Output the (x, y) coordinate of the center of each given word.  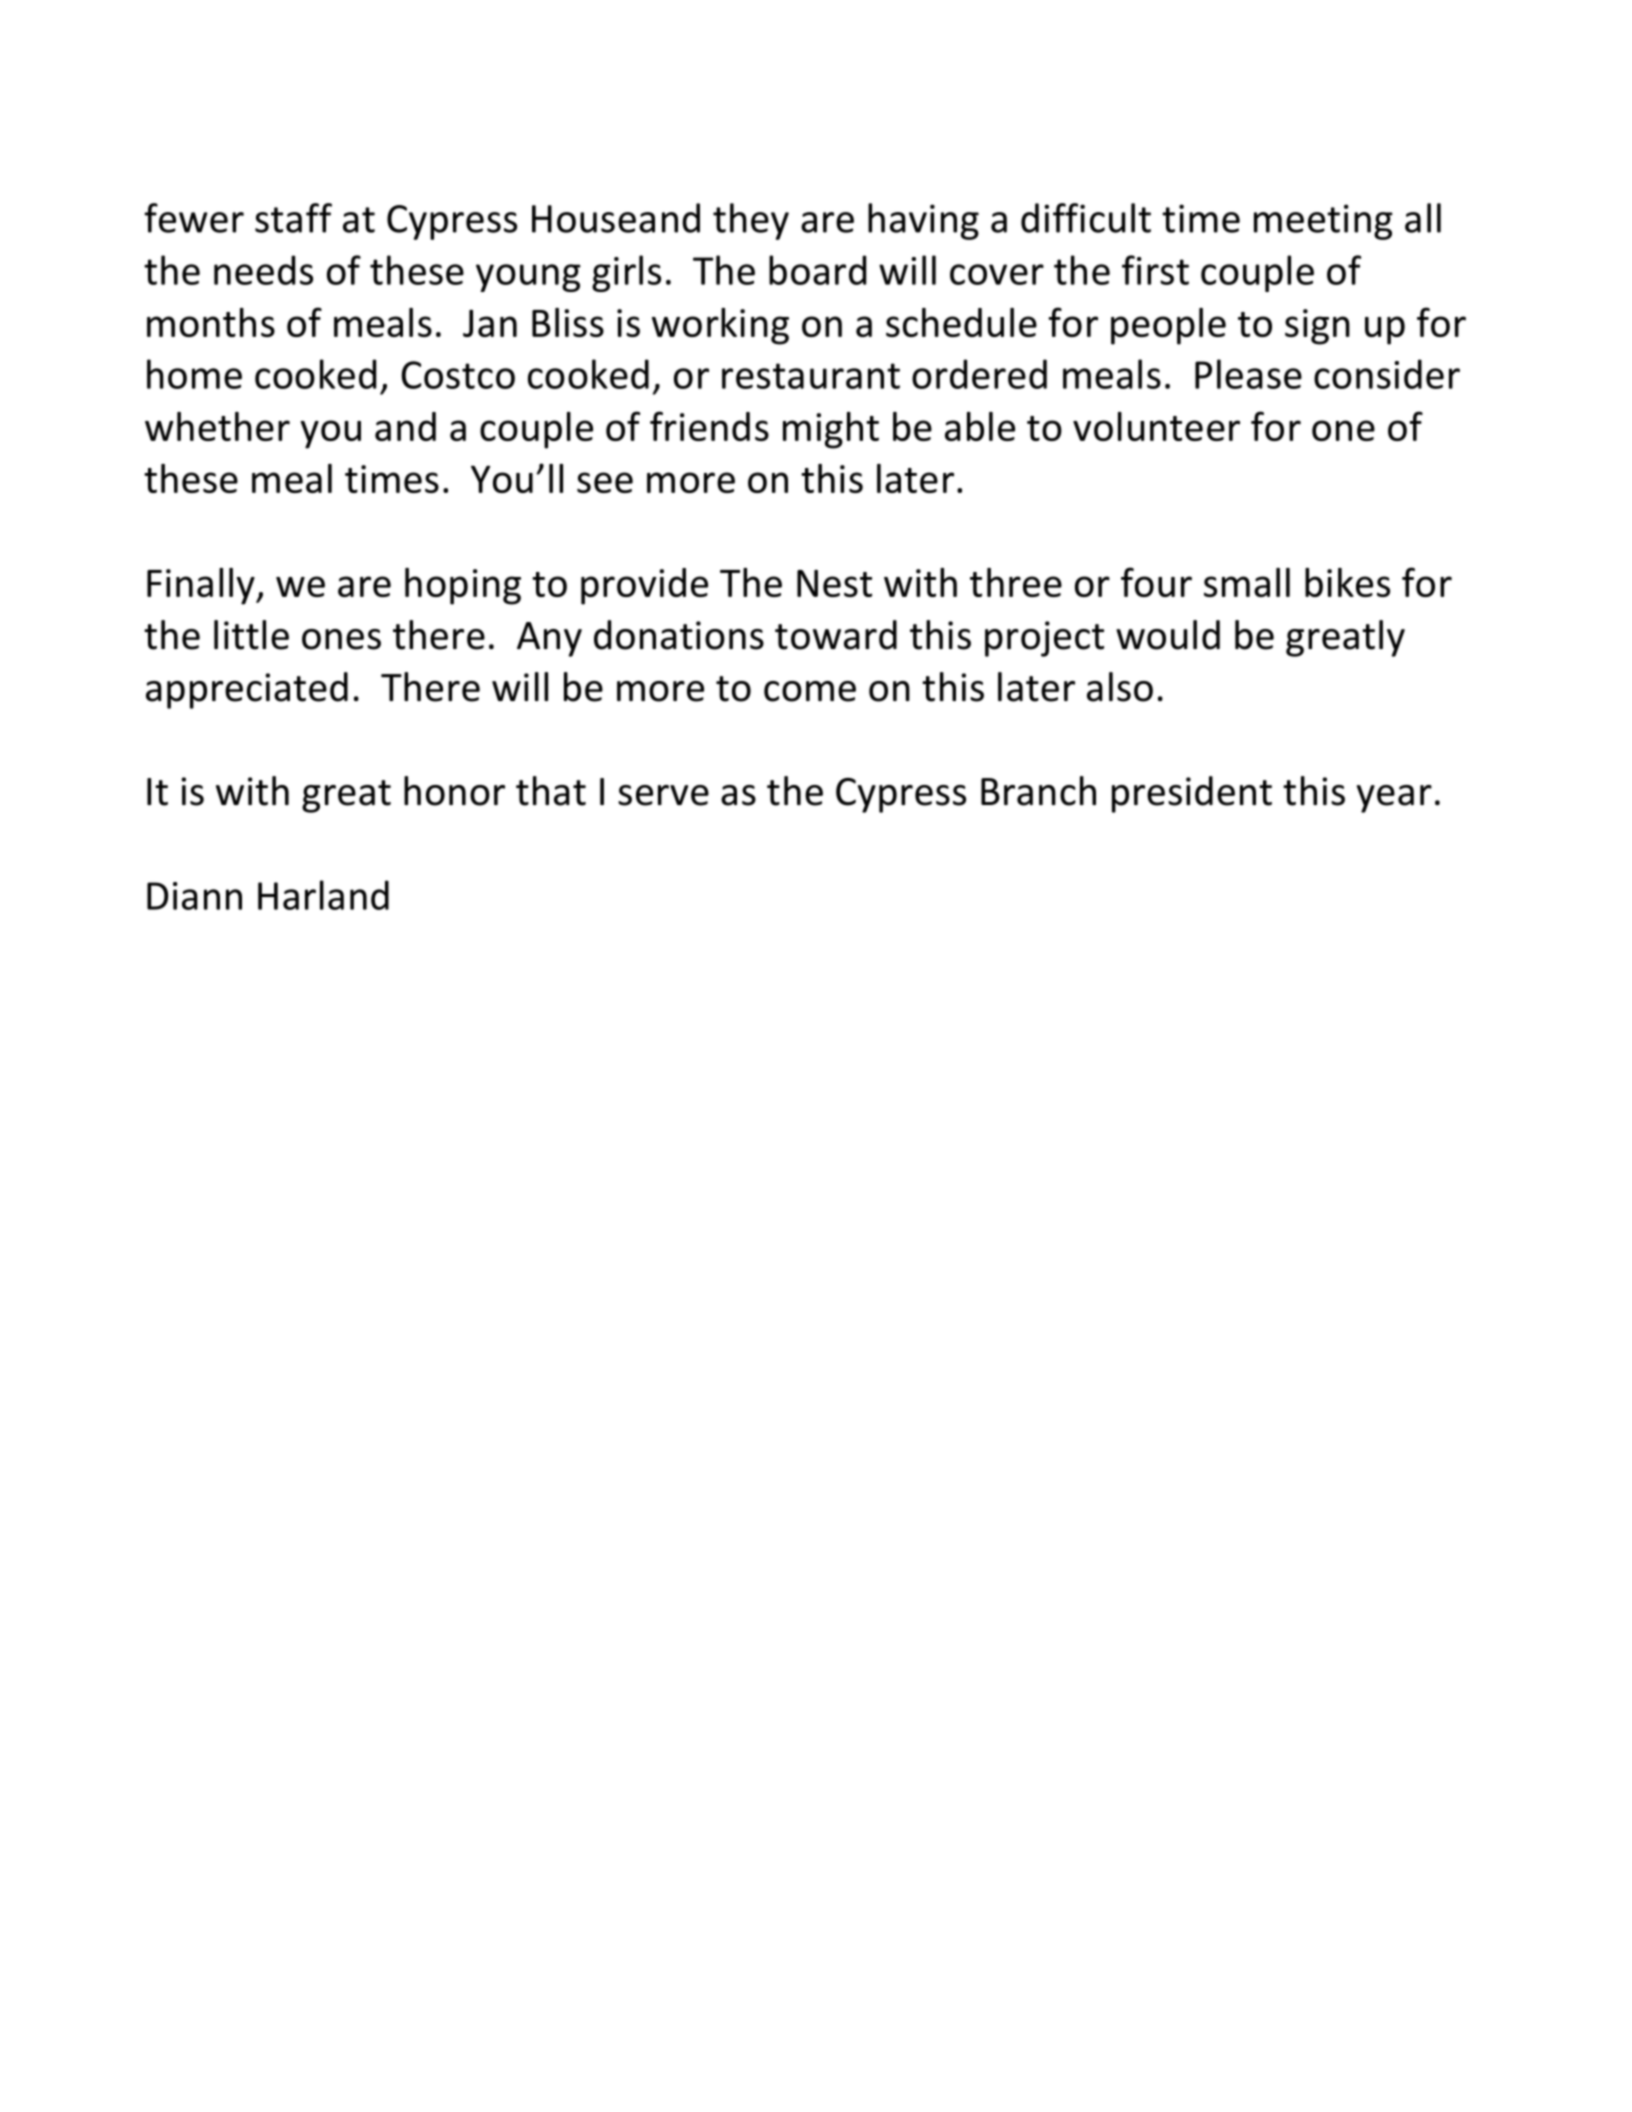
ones (341, 639)
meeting (1323, 222)
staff (293, 218)
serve (663, 795)
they (751, 221)
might (831, 430)
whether (217, 426)
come (810, 691)
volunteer (1156, 426)
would (1168, 635)
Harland (323, 895)
